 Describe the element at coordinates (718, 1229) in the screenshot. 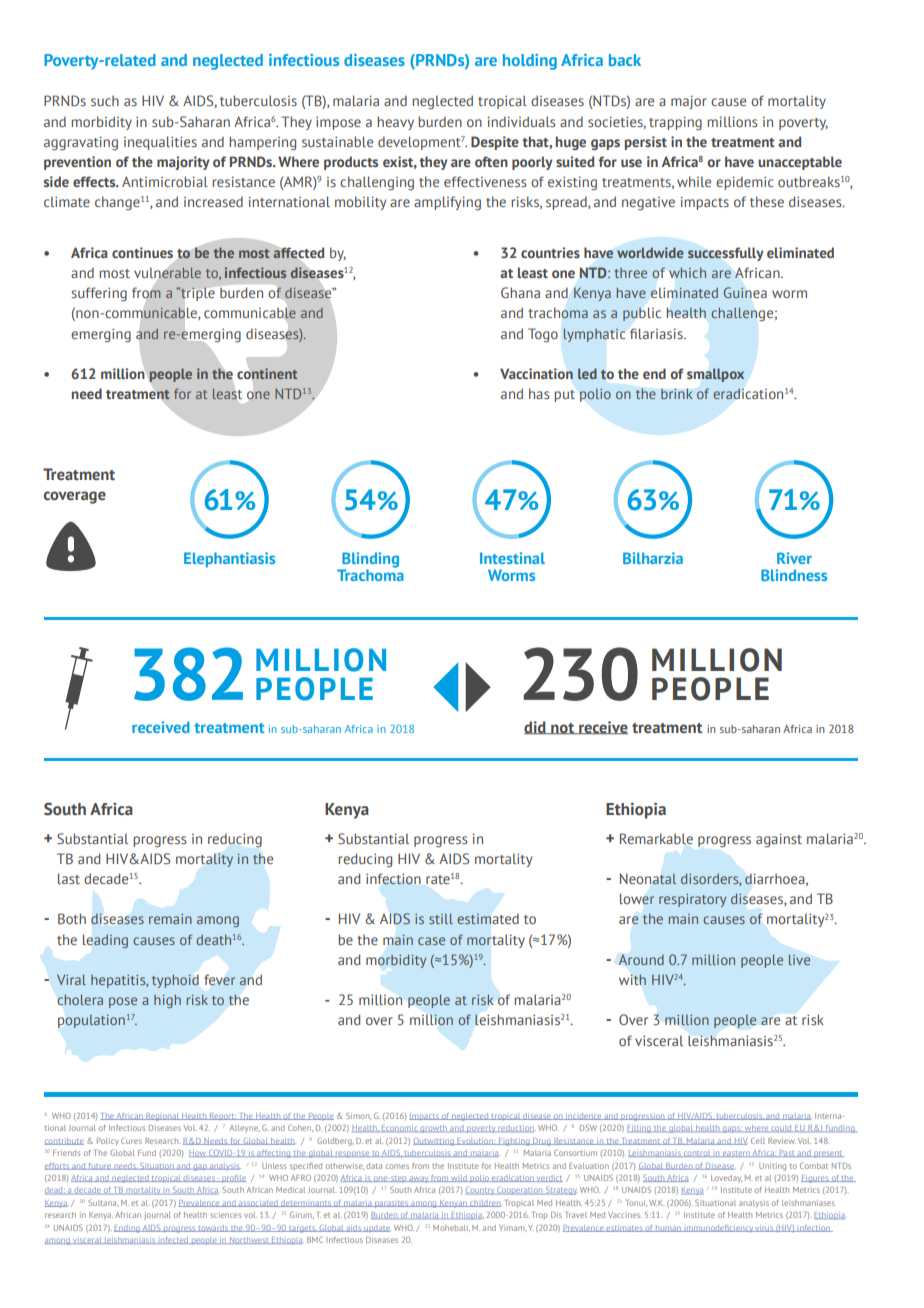

I see `immunodeficiency` at that location.
